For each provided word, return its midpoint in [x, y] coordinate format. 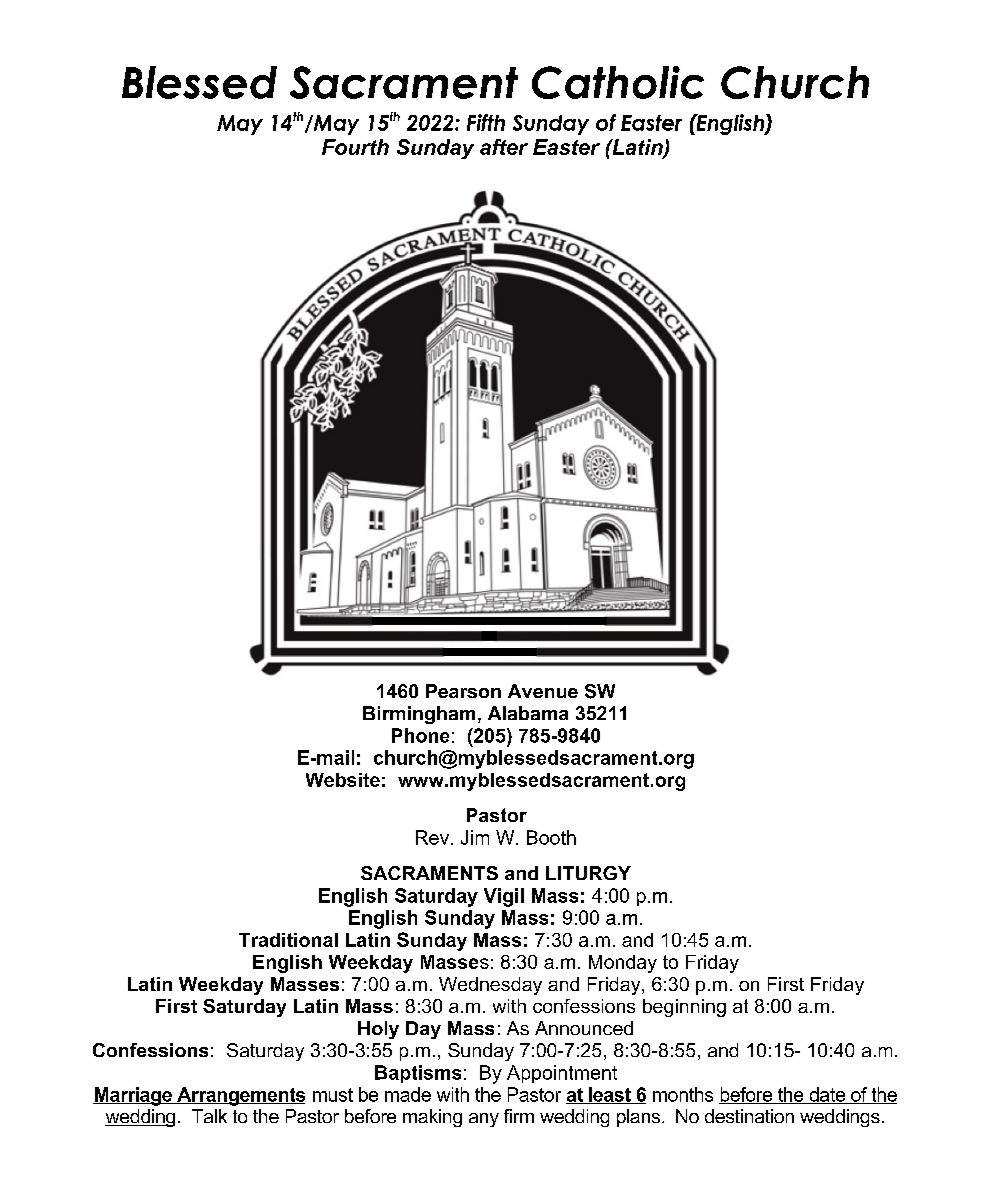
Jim [475, 837]
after [504, 147]
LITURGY [588, 873]
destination [749, 1116]
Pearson [463, 691]
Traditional [288, 940]
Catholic [618, 82]
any [484, 1120]
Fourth [355, 147]
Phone [420, 735]
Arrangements [240, 1096]
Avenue [543, 691]
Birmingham [419, 715]
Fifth [486, 122]
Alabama [528, 713]
